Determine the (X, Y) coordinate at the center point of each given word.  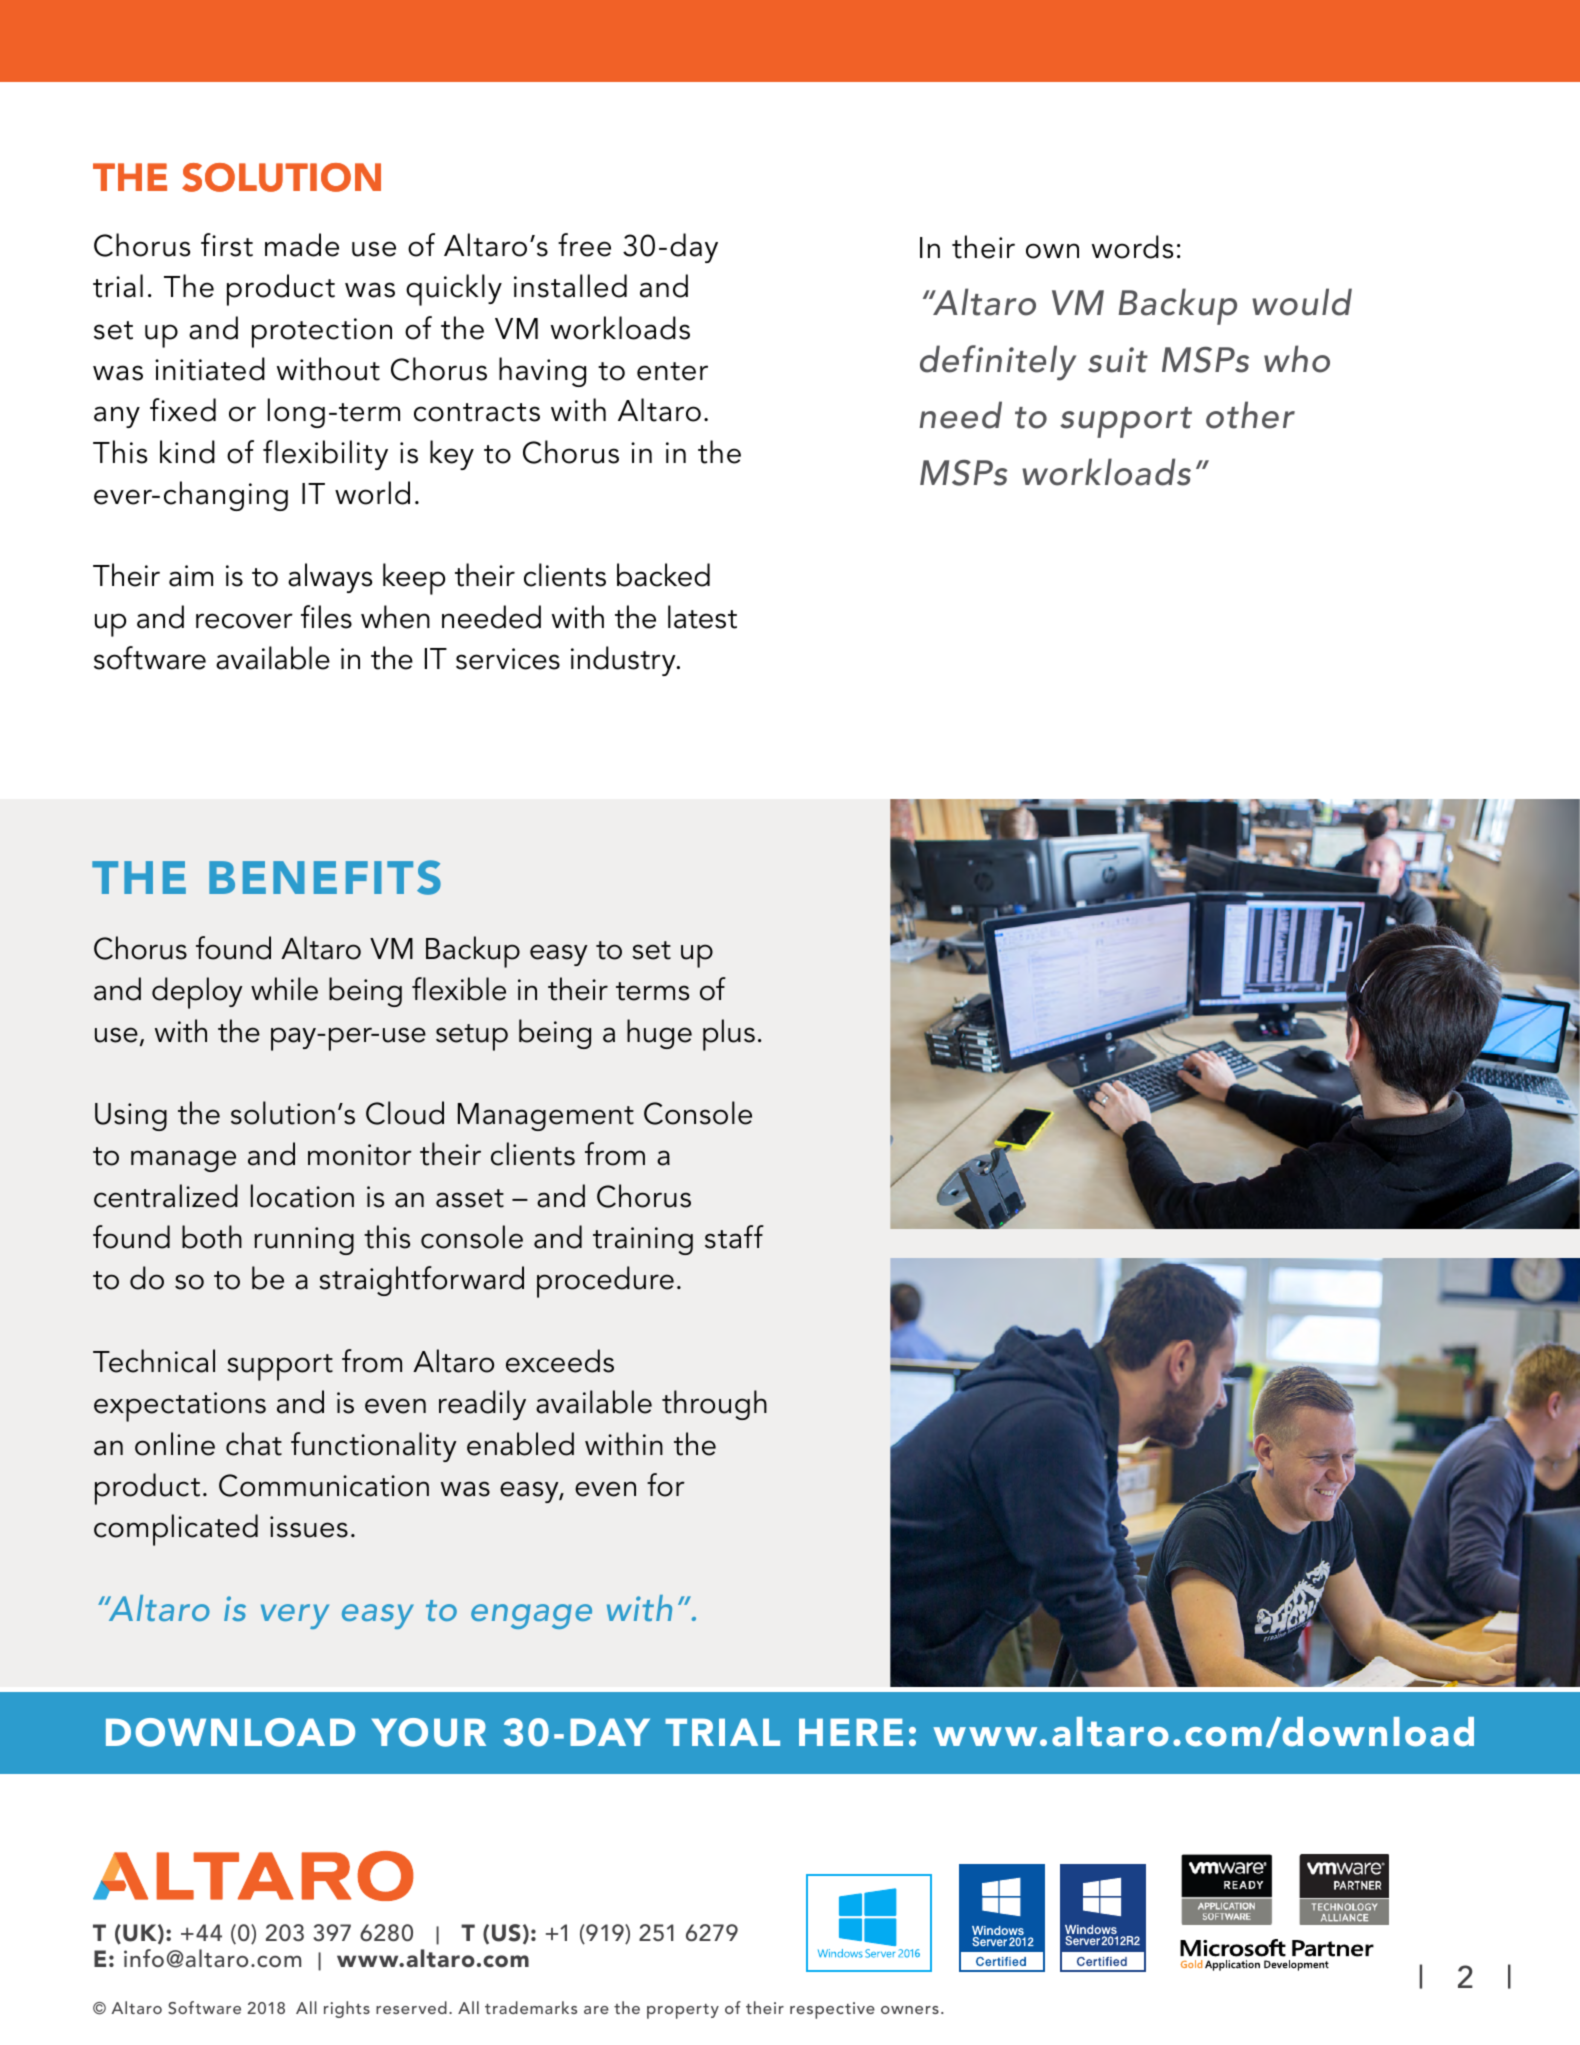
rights (347, 2009)
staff (734, 1237)
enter (672, 371)
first (227, 245)
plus (729, 1035)
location (302, 1196)
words (1132, 247)
